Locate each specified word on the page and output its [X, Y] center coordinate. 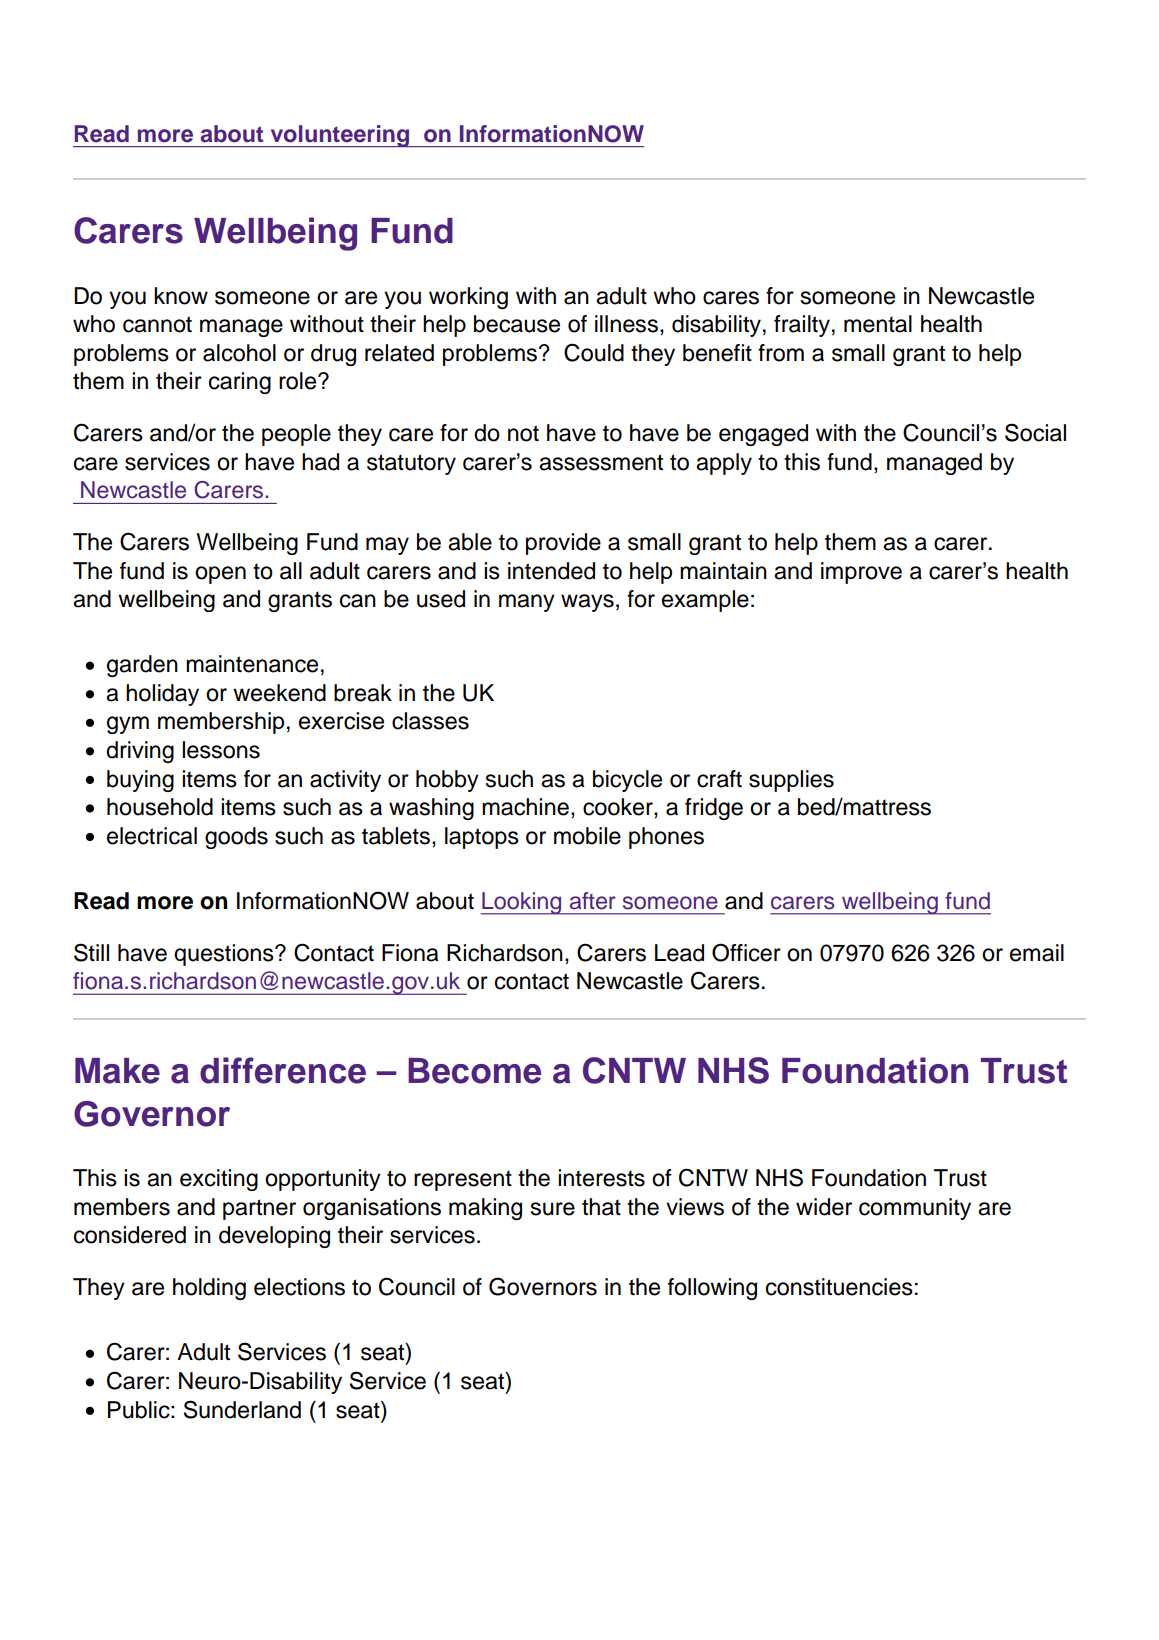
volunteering [340, 136]
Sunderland [242, 1409]
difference [283, 1070]
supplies [791, 781]
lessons [221, 750]
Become [474, 1071]
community [915, 1209]
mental [878, 324]
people [296, 435]
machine [525, 807]
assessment [601, 462]
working [468, 298]
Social [1035, 432]
